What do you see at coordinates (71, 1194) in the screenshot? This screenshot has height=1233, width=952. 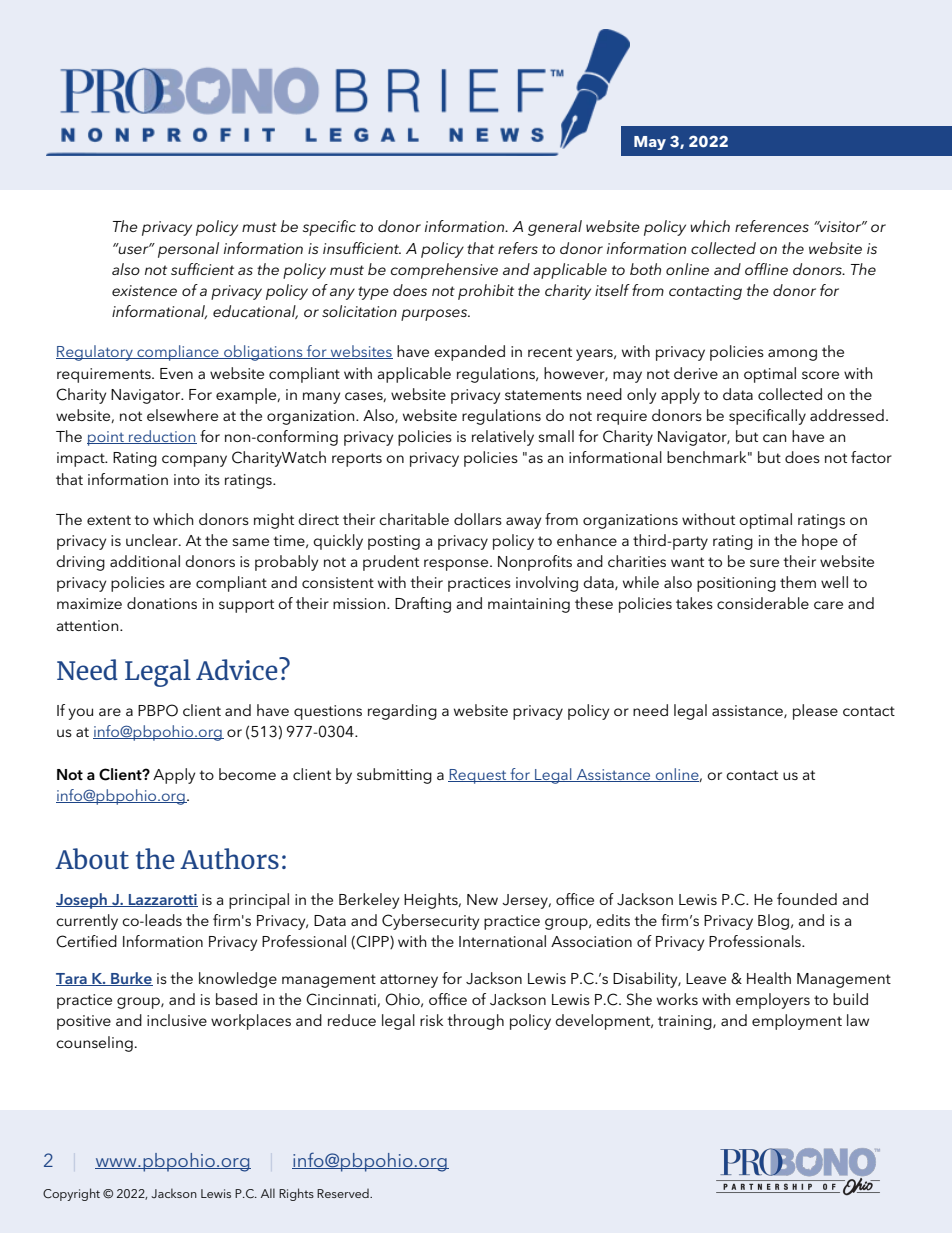 I see `Copyright` at bounding box center [71, 1194].
